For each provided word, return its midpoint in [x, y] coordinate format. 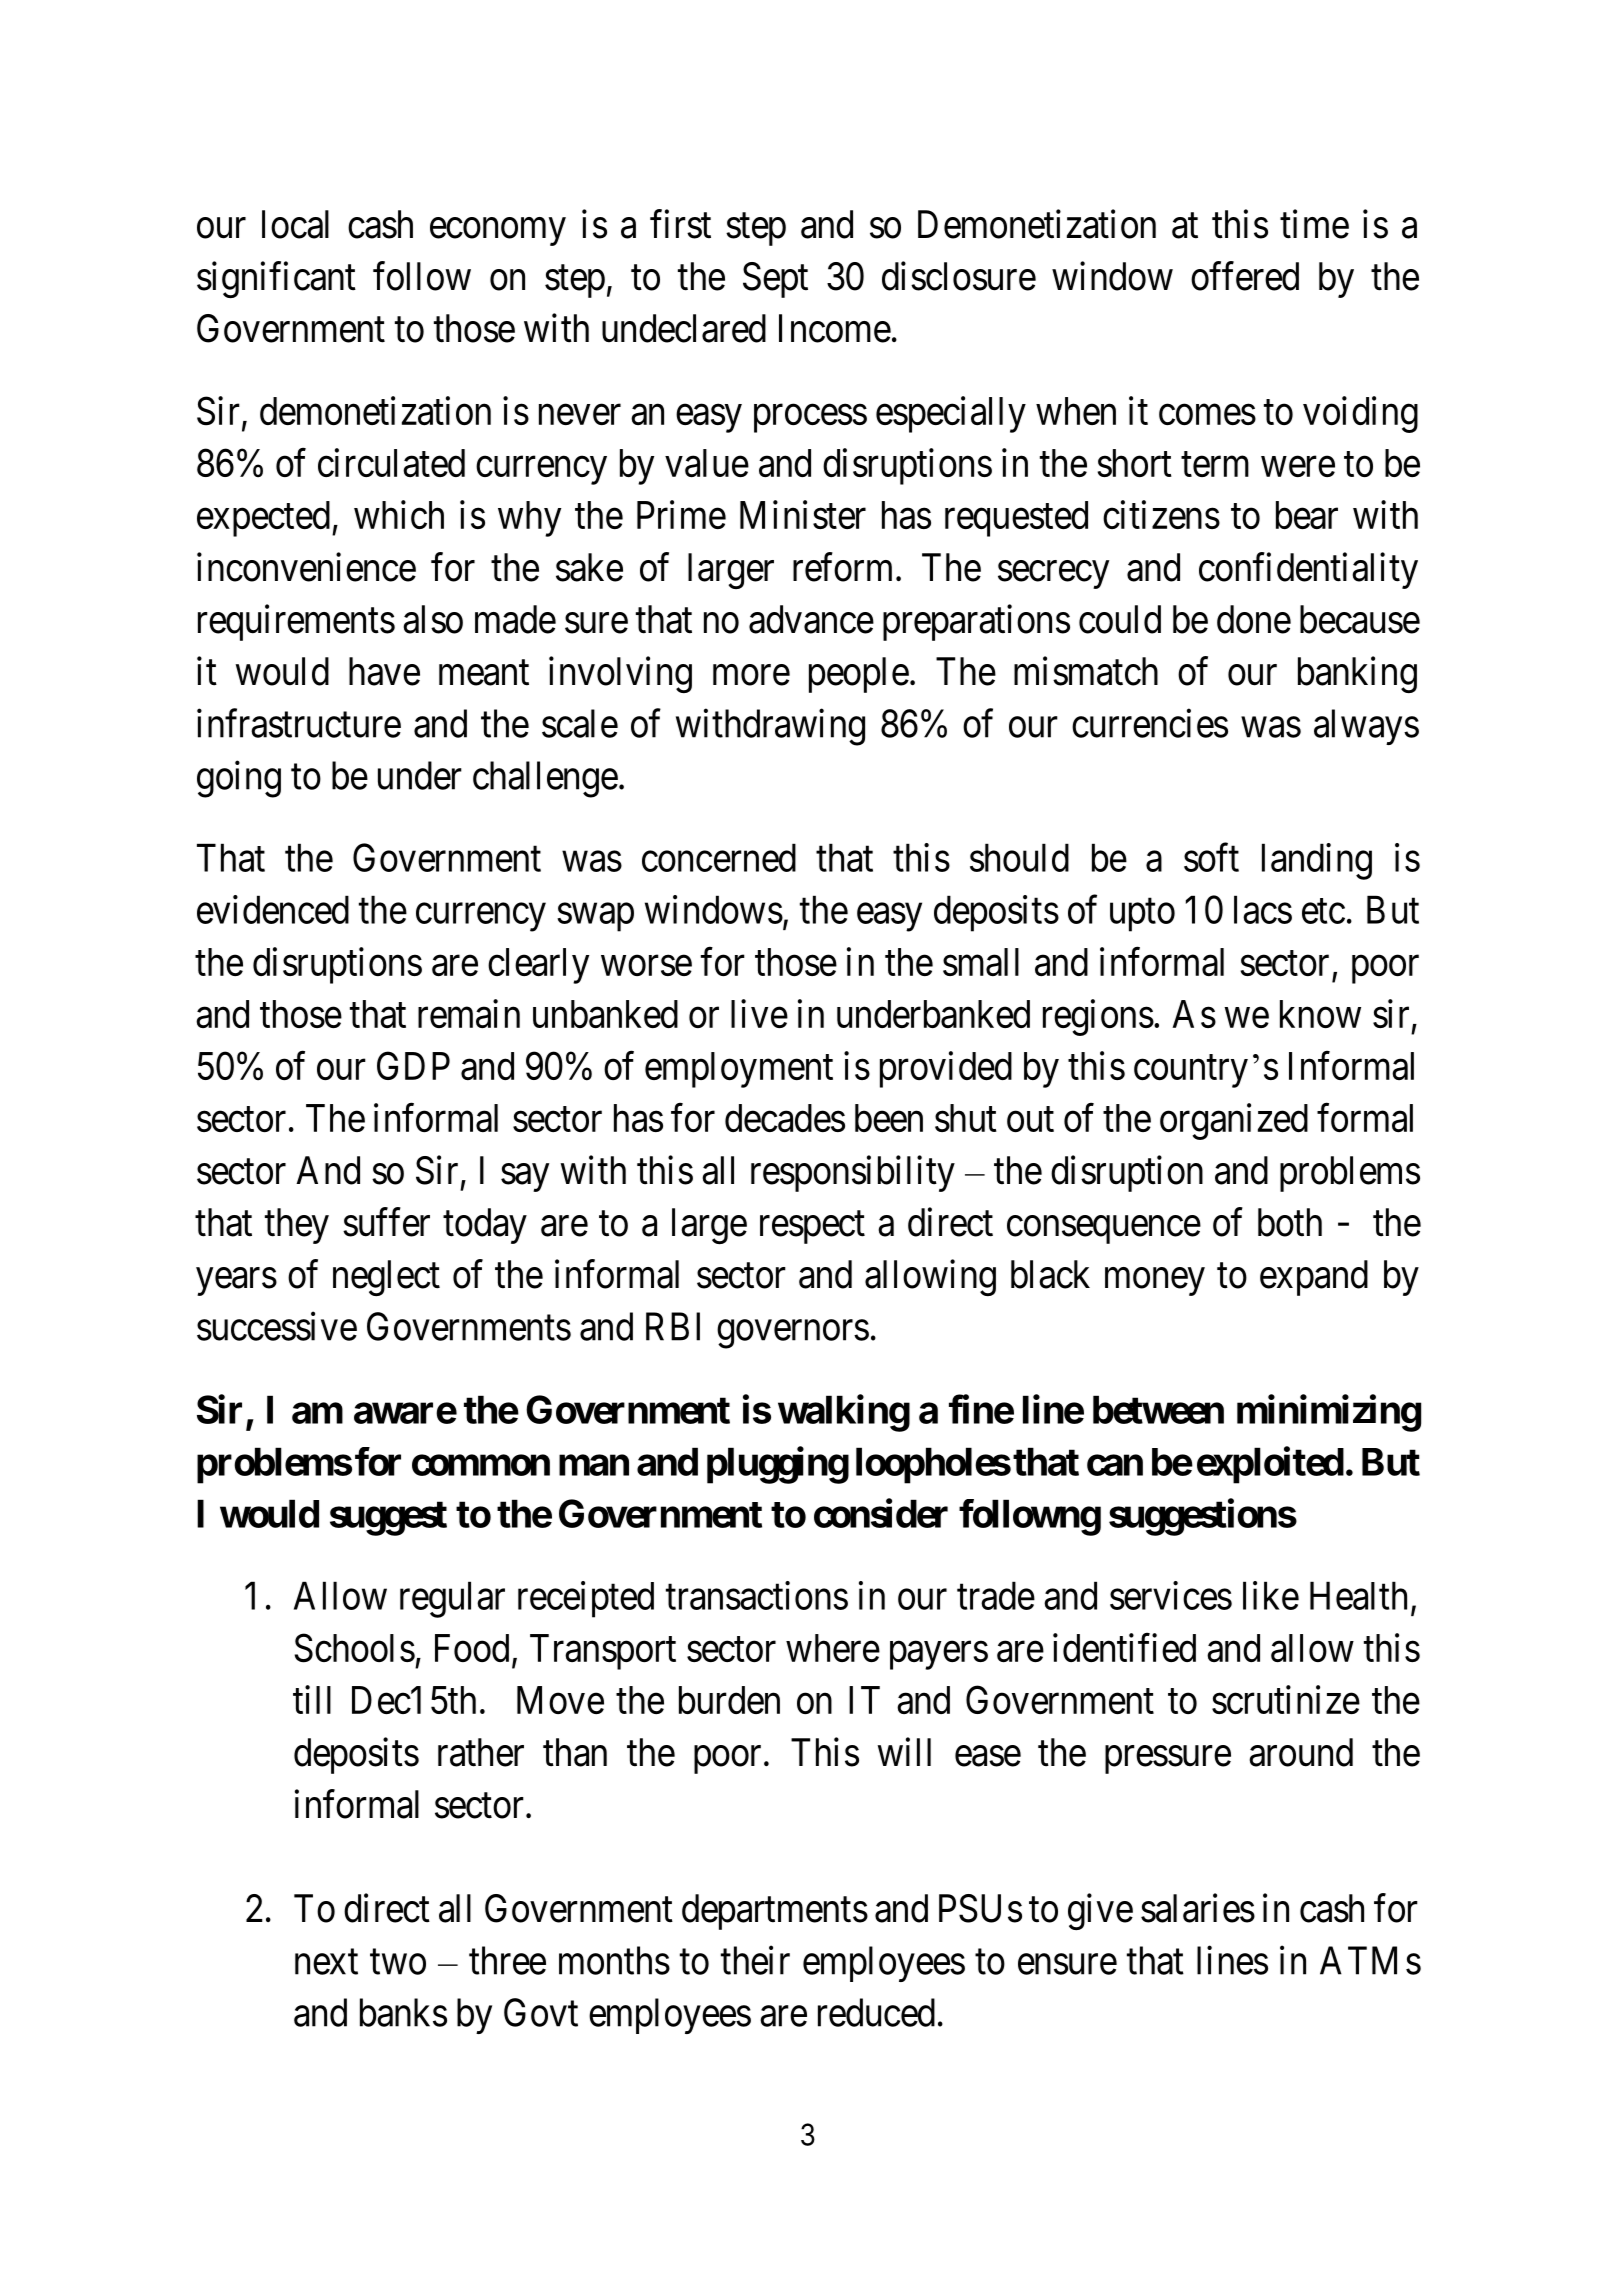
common [481, 1465]
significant [276, 280]
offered [1245, 276]
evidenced [273, 909]
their [755, 1960]
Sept [775, 280]
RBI [673, 1327]
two [398, 1962]
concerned [719, 857]
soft [1211, 857]
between [1158, 1409]
